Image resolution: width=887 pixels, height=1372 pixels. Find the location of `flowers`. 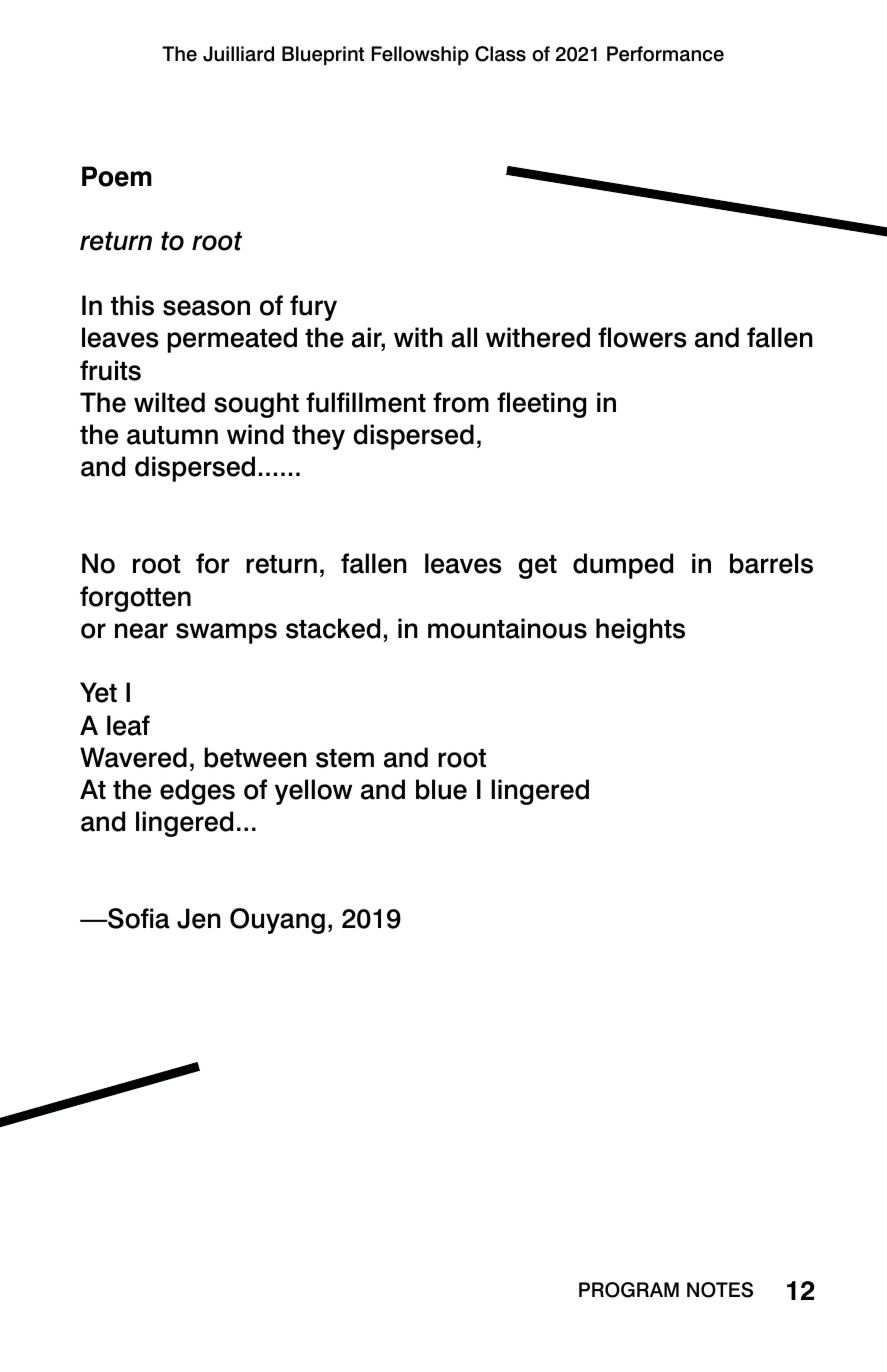

flowers is located at coordinates (642, 337).
